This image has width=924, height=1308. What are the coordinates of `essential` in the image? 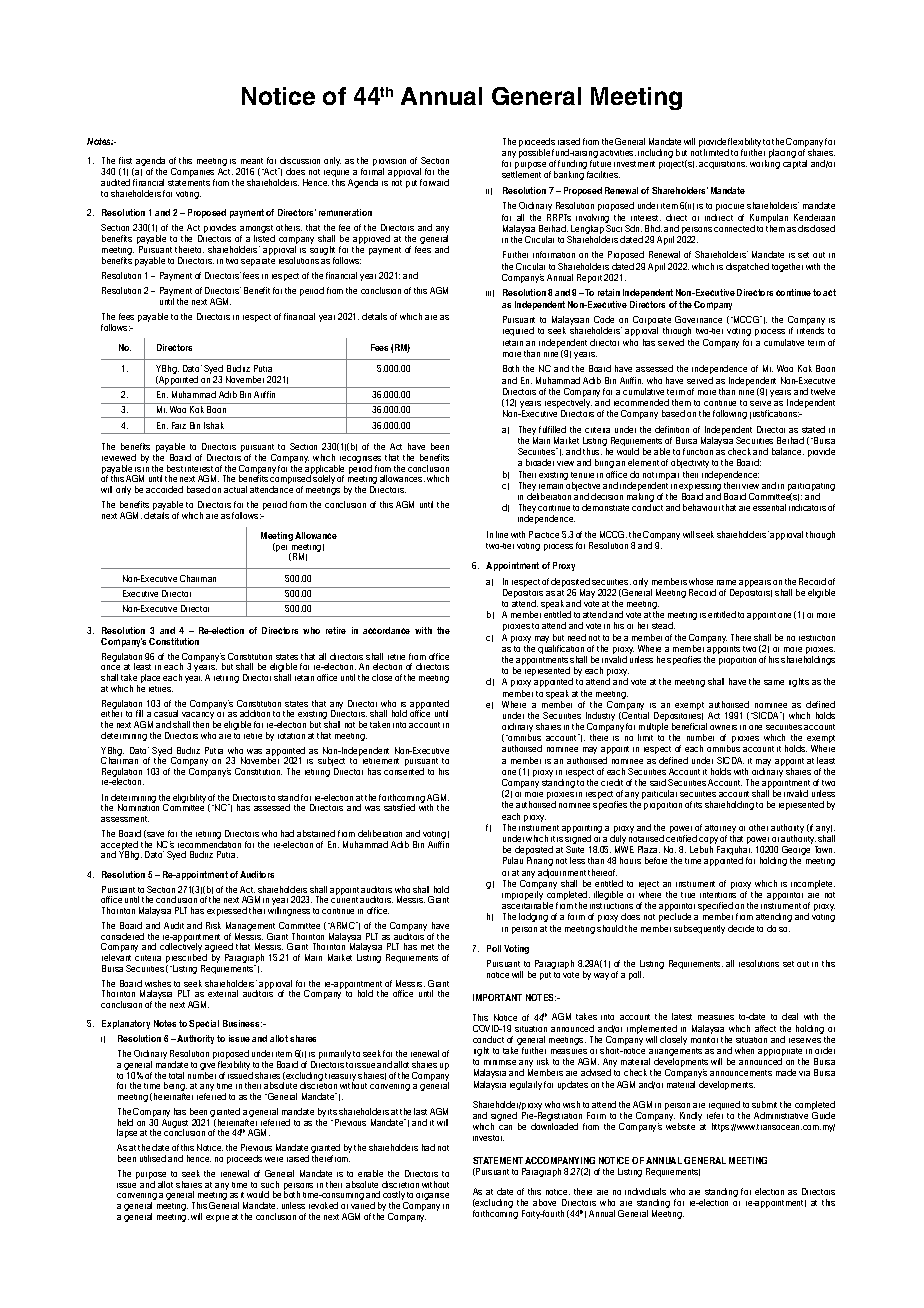 It's located at (769, 507).
